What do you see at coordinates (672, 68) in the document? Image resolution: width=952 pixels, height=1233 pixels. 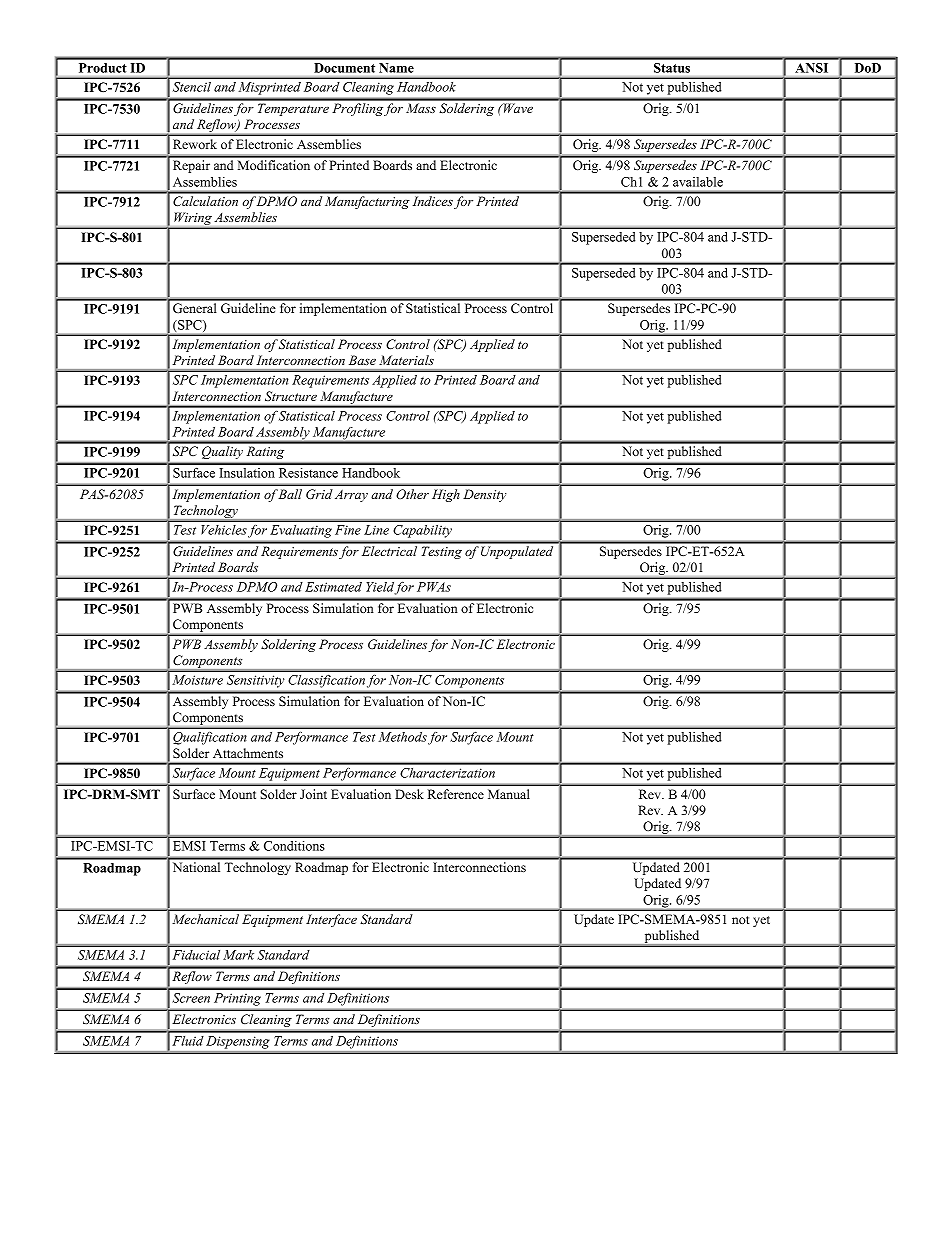 I see `Status` at bounding box center [672, 68].
